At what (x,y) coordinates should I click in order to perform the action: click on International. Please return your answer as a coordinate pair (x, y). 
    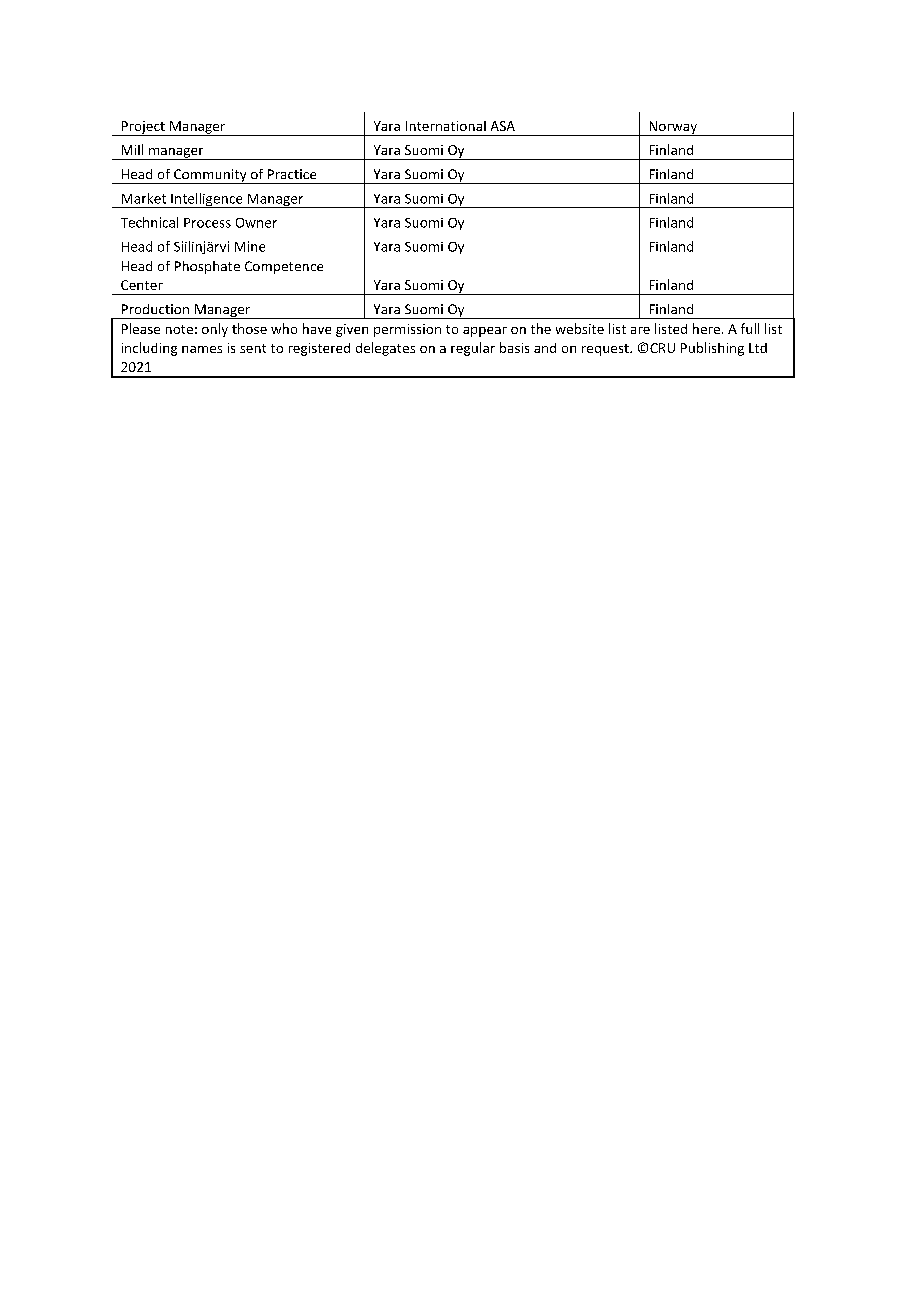
    Looking at the image, I should click on (446, 126).
